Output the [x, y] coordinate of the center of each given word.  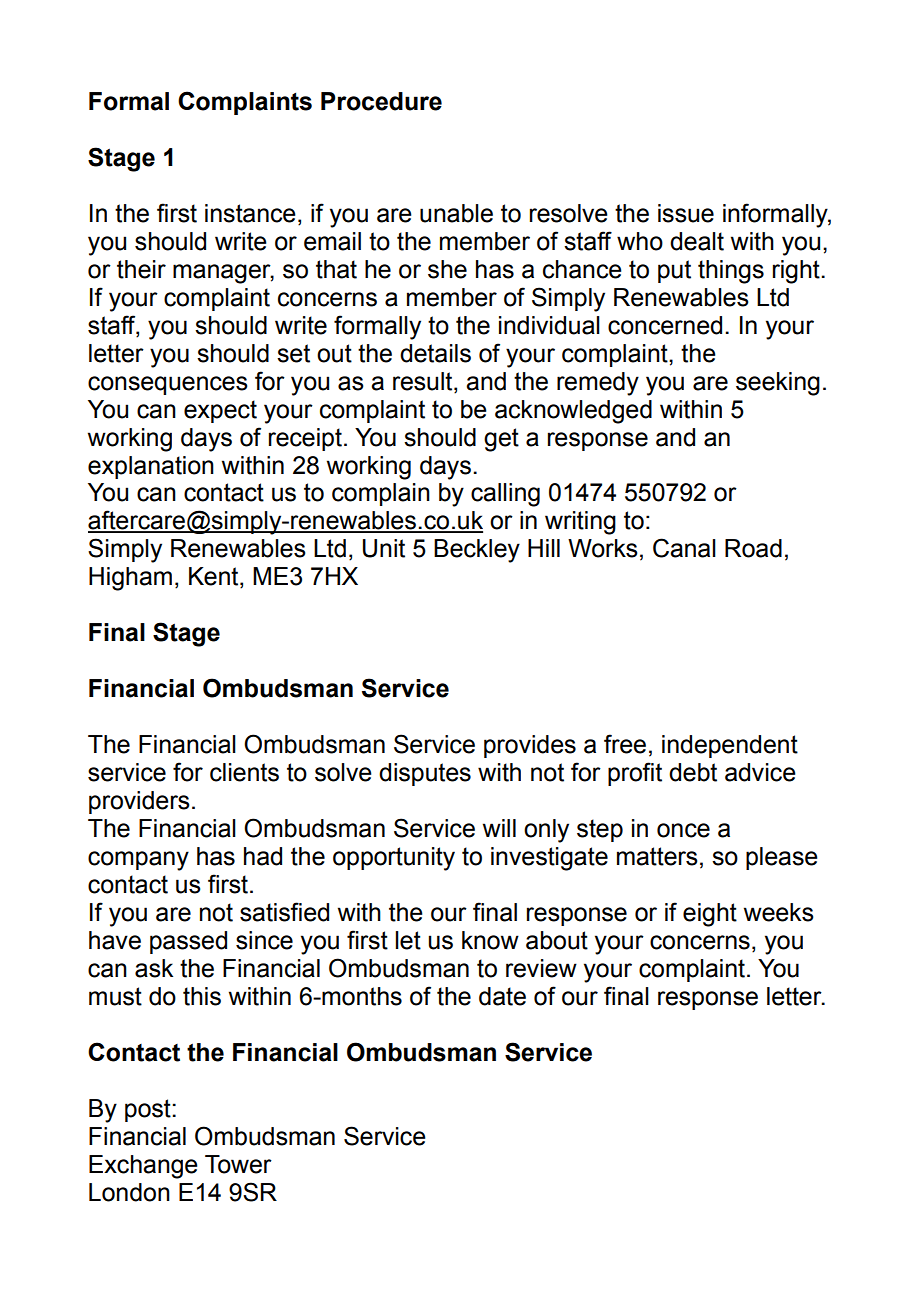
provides [530, 746]
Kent [215, 577]
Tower [238, 1164]
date [502, 996]
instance [250, 213]
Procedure [381, 101]
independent [730, 746]
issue [686, 213]
